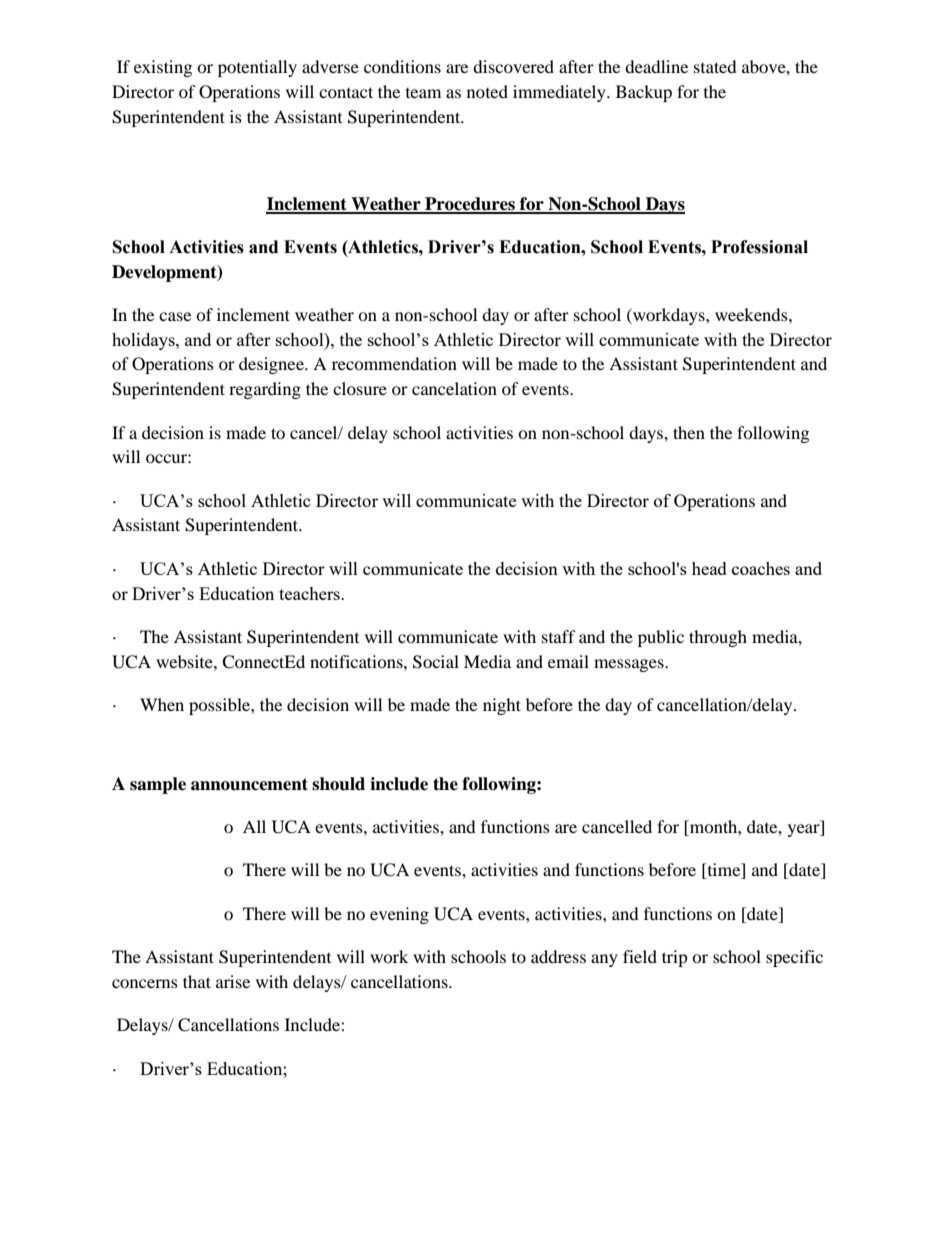 The width and height of the image is (952, 1233). Describe the element at coordinates (709, 568) in the image. I see `head` at that location.
